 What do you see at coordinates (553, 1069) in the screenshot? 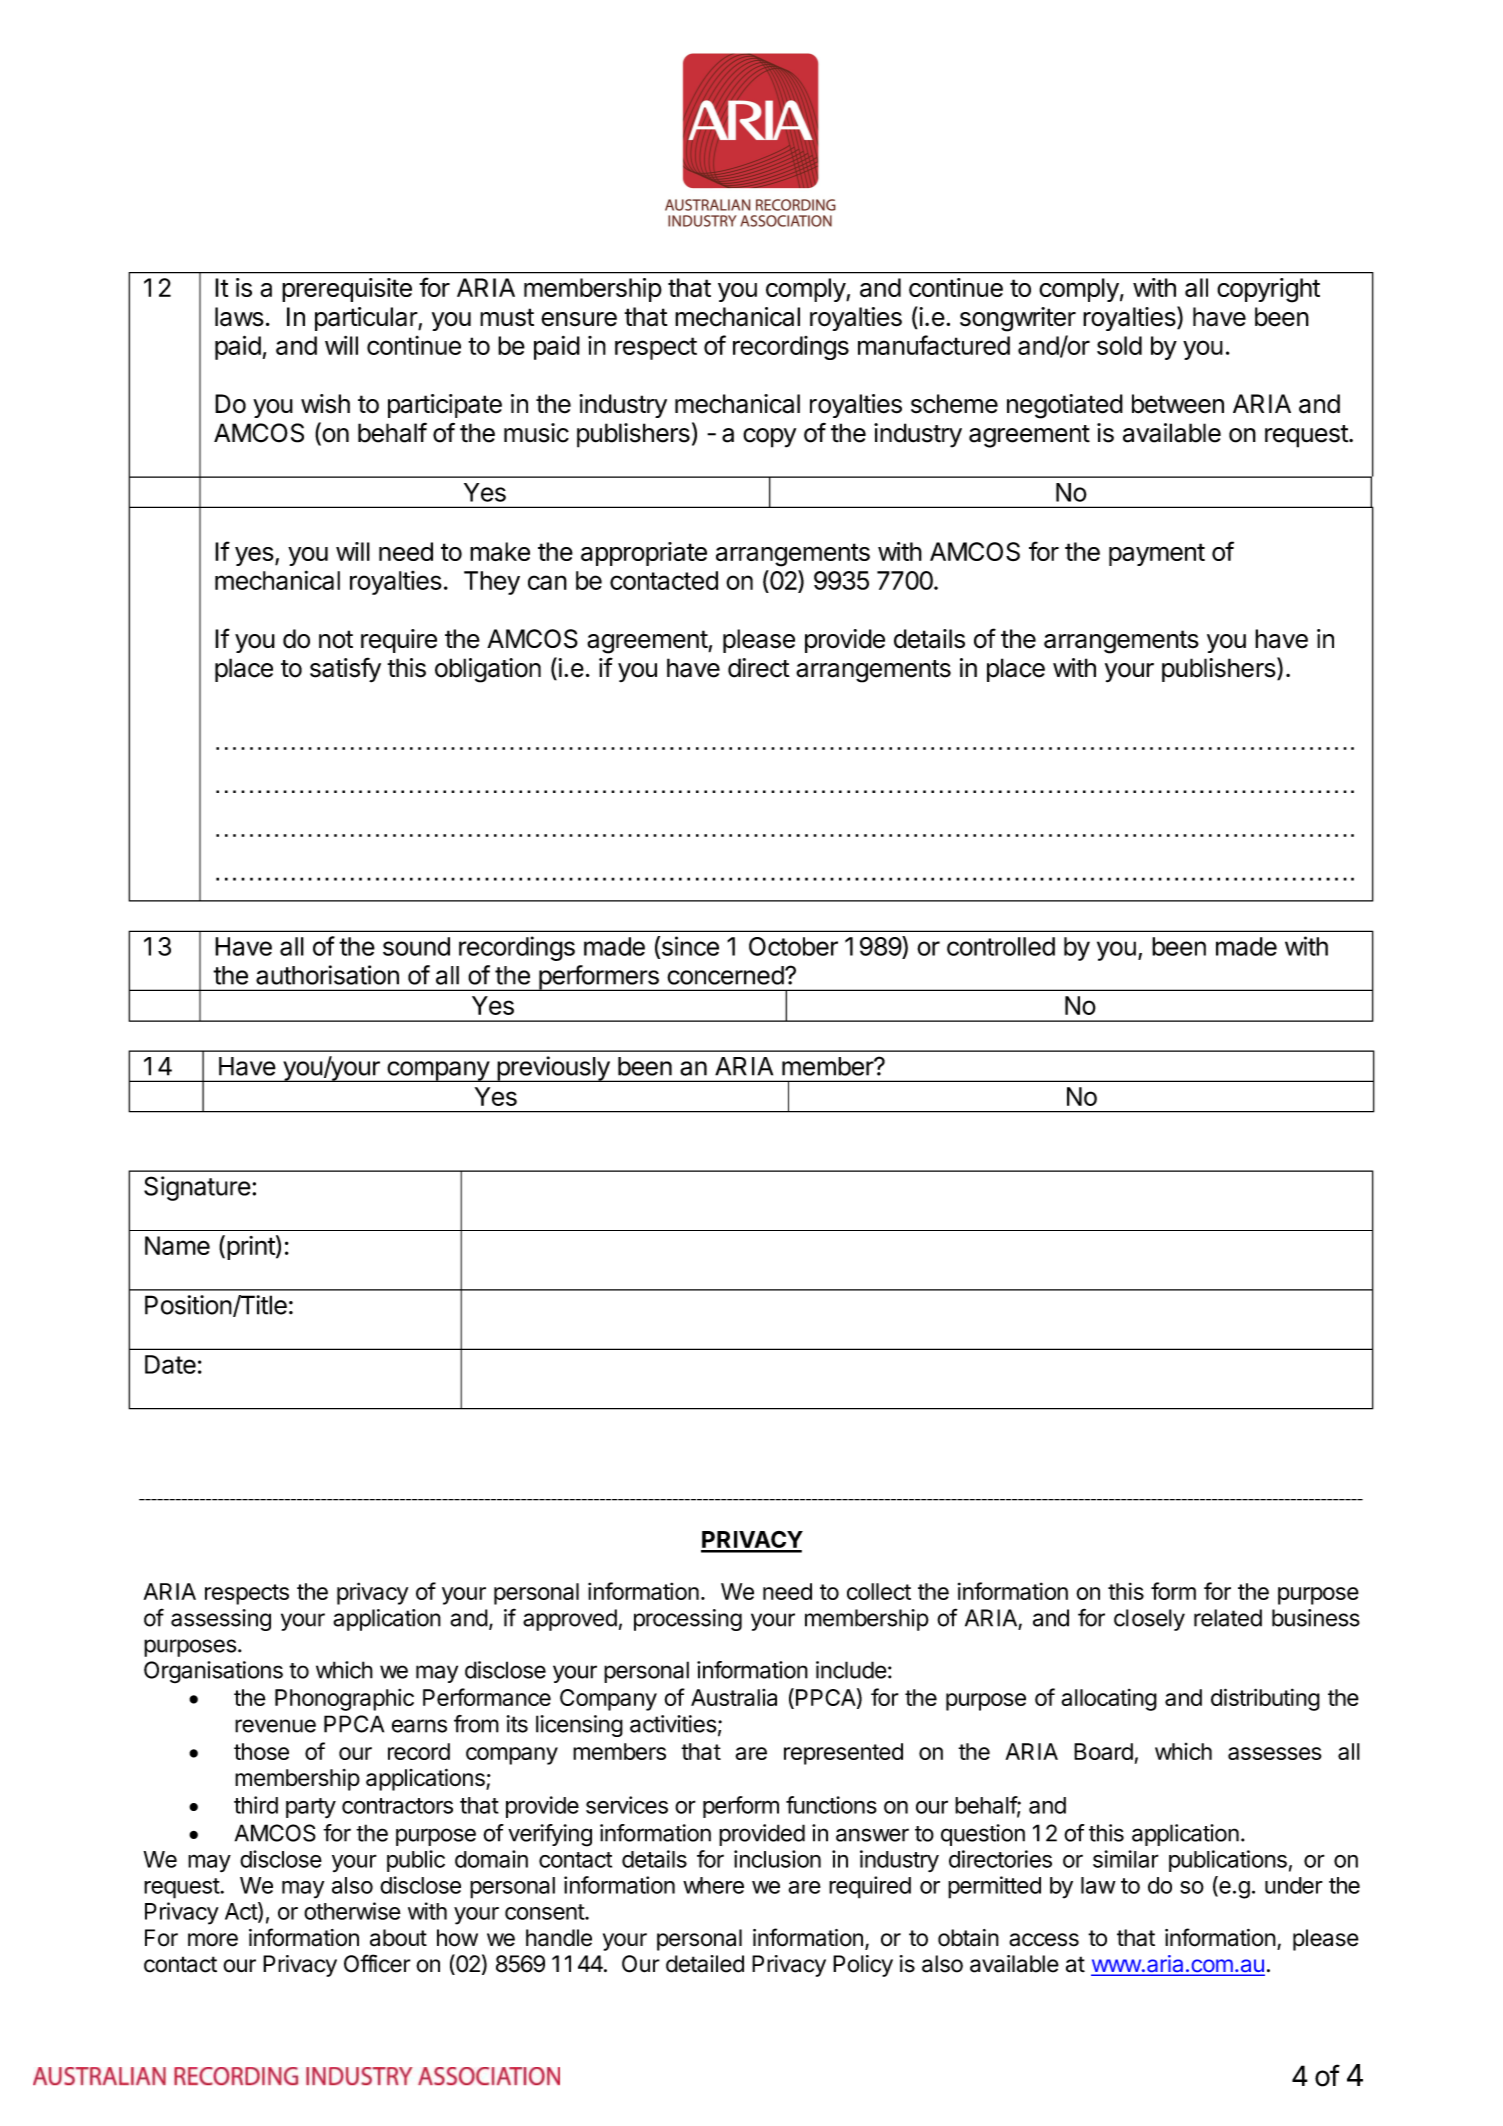
I see `previously` at bounding box center [553, 1069].
